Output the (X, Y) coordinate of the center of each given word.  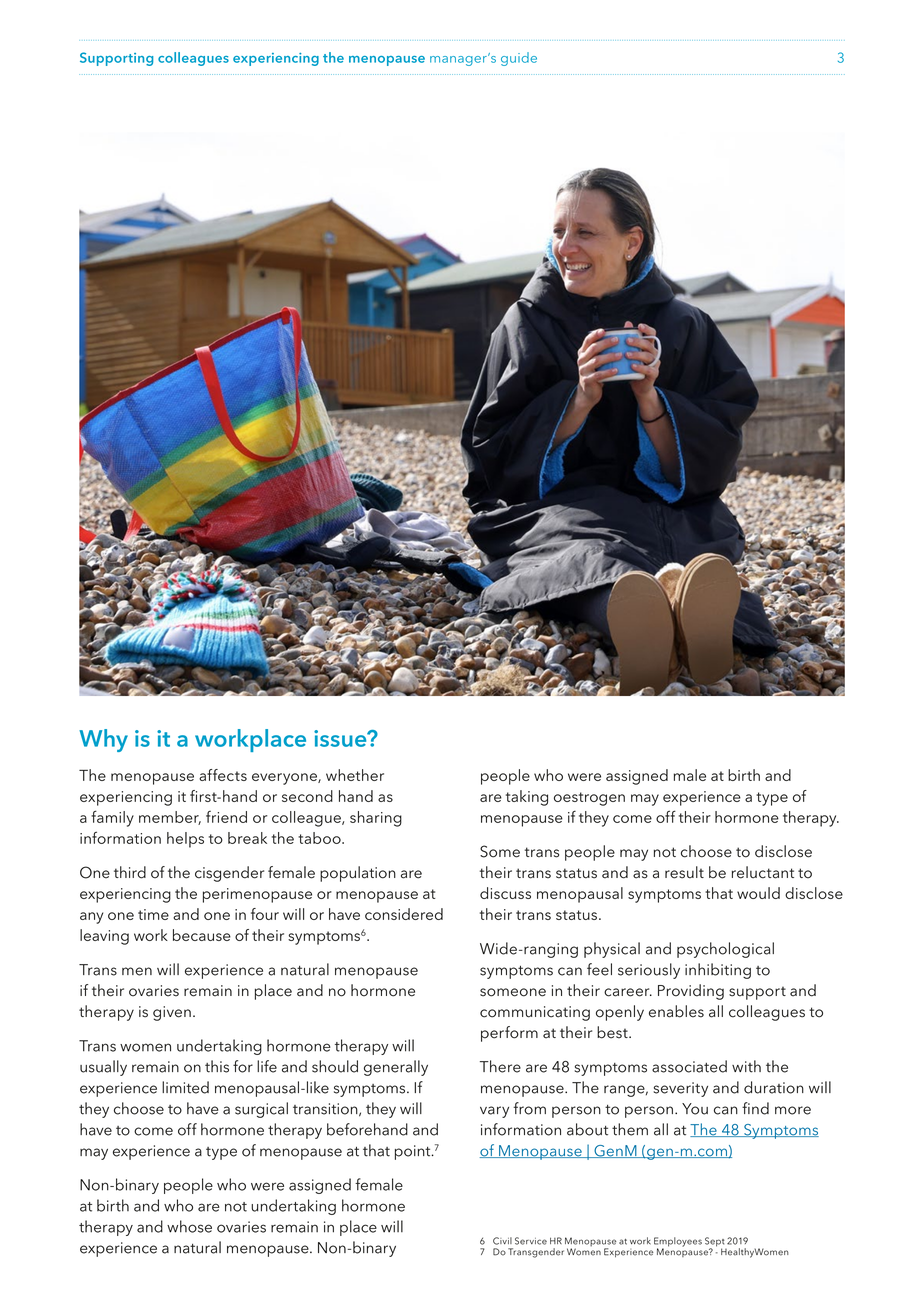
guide (519, 59)
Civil (502, 1241)
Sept (714, 1243)
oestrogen (589, 799)
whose (189, 1226)
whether (355, 775)
